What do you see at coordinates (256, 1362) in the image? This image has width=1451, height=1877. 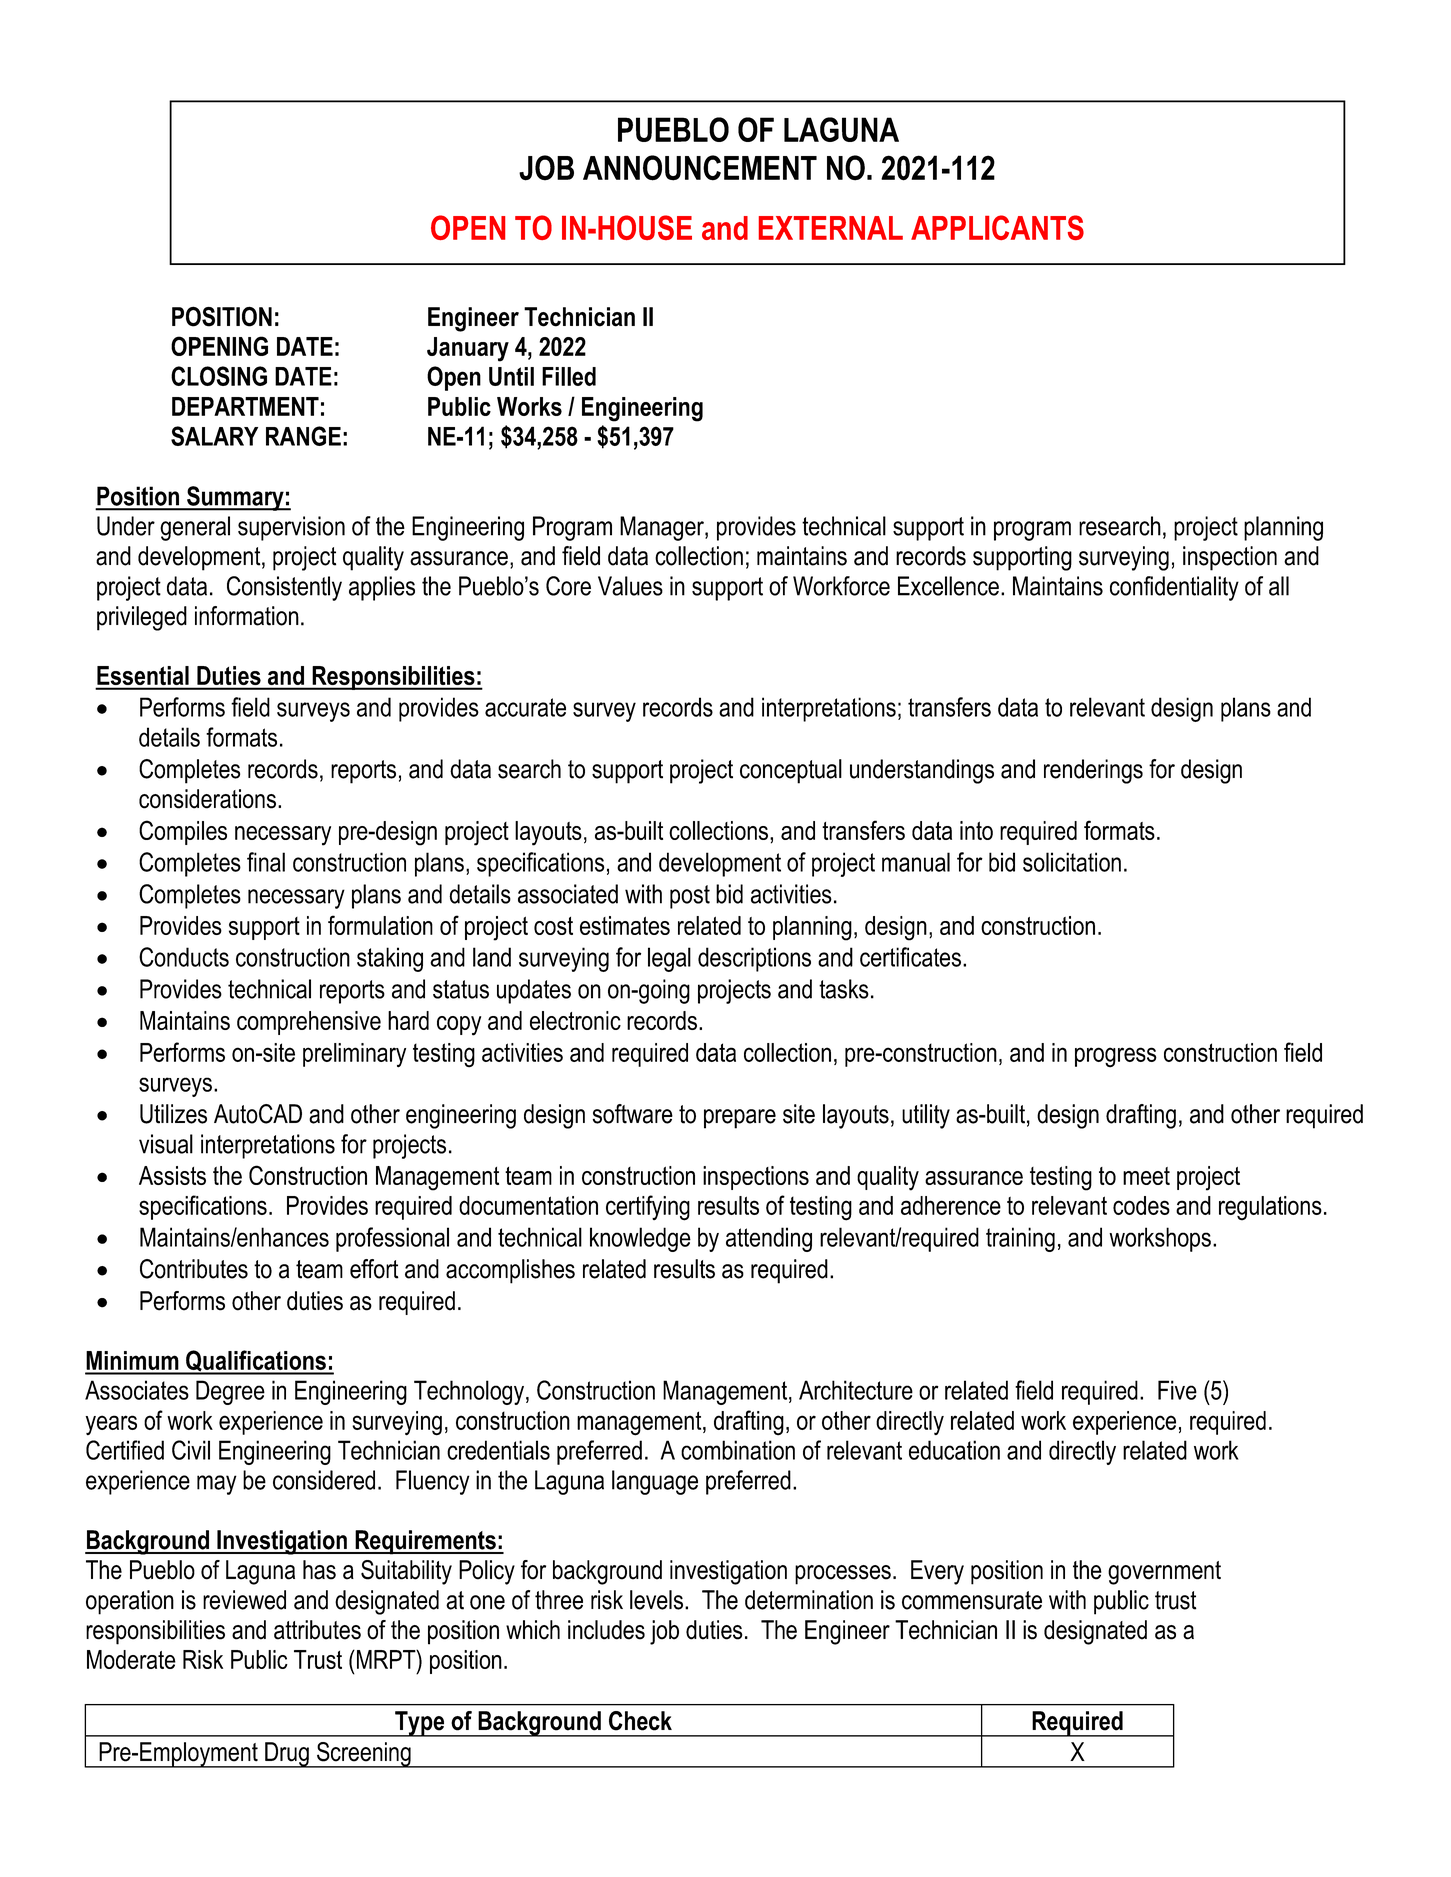 I see `Qualifications` at bounding box center [256, 1362].
